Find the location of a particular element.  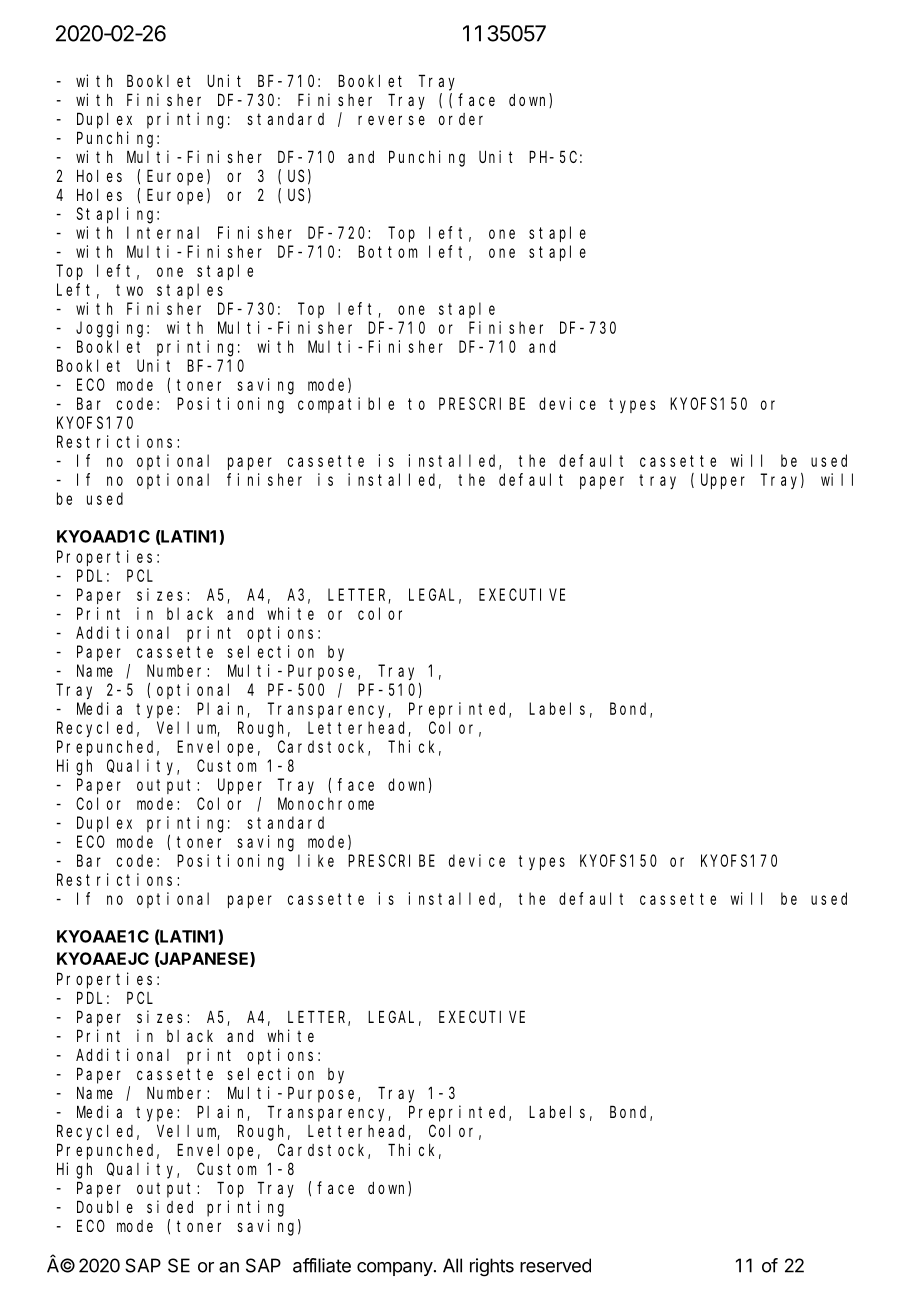

Bottom is located at coordinates (387, 252).
